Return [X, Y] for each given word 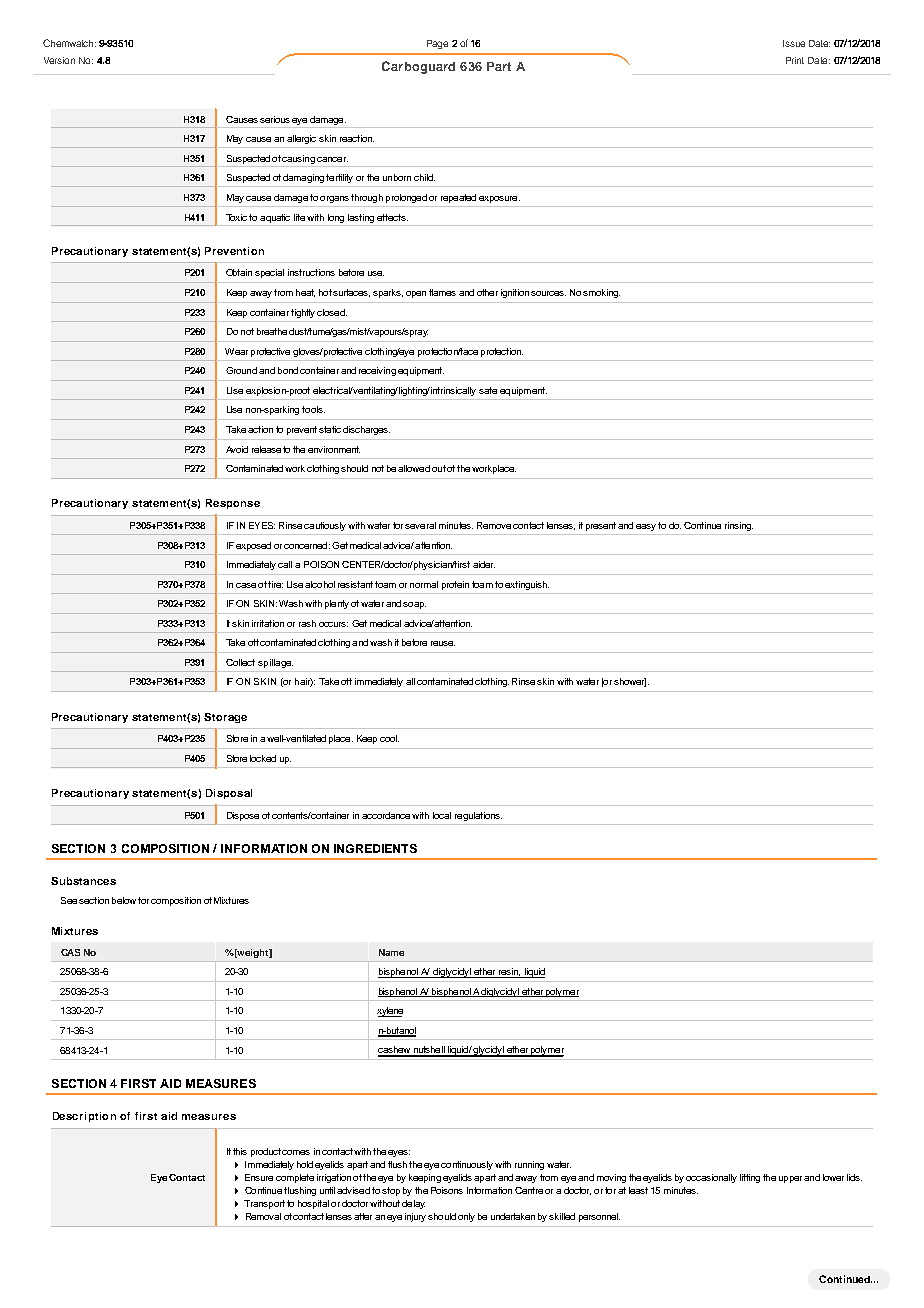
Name [391, 952]
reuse [443, 643]
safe [488, 390]
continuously [467, 1165]
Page [437, 44]
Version [59, 60]
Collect [240, 662]
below [124, 900]
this [240, 1151]
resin [509, 973]
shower [630, 682]
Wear [236, 351]
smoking [601, 293]
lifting [750, 1178]
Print [795, 60]
